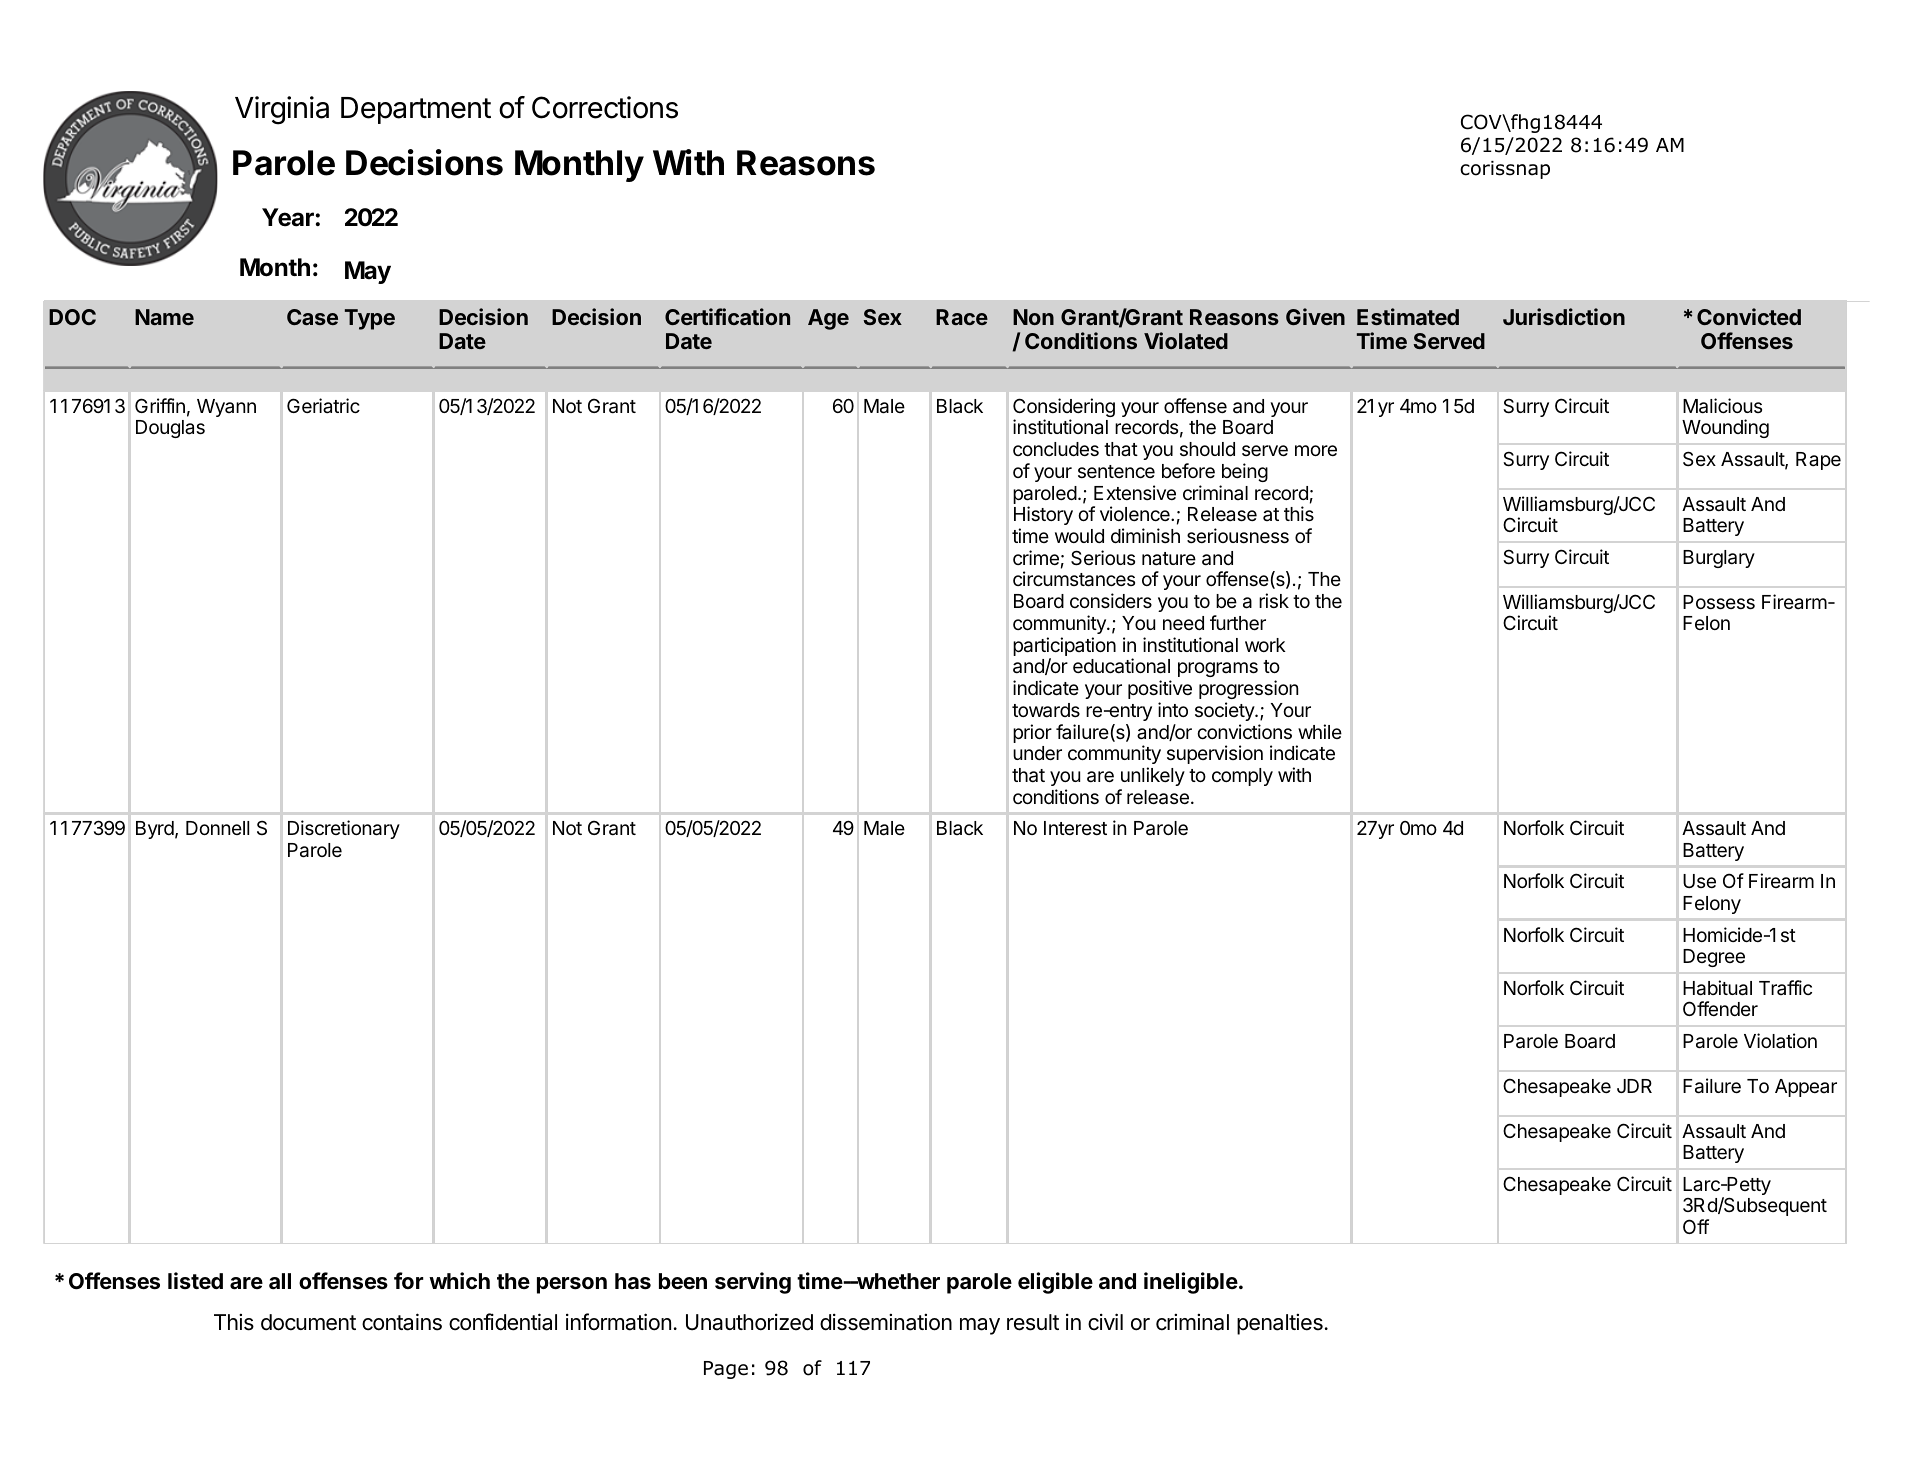  Describe the element at coordinates (416, 110) in the image. I see `Department` at that location.
